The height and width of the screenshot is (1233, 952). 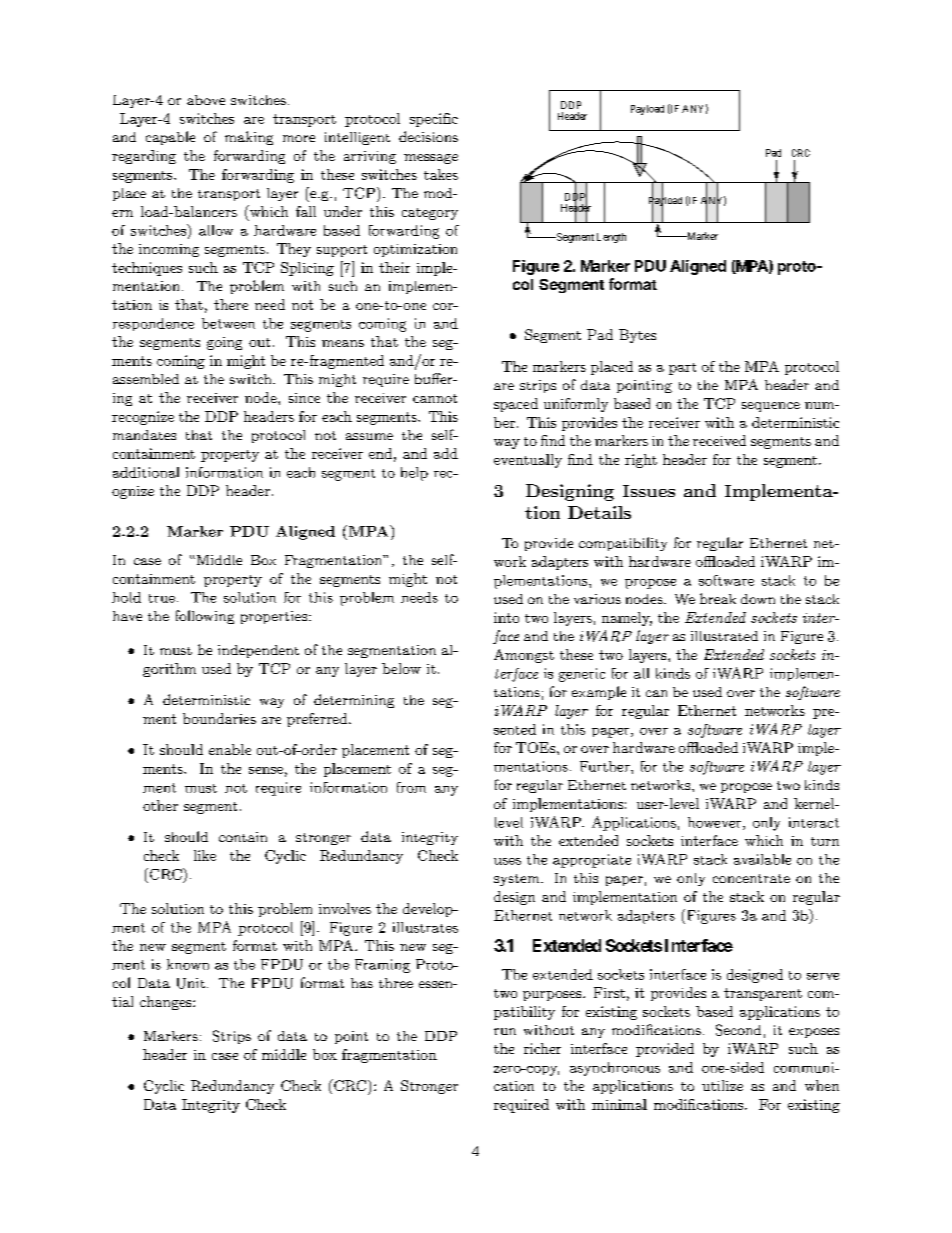 What do you see at coordinates (411, 787) in the screenshot?
I see `from` at bounding box center [411, 787].
